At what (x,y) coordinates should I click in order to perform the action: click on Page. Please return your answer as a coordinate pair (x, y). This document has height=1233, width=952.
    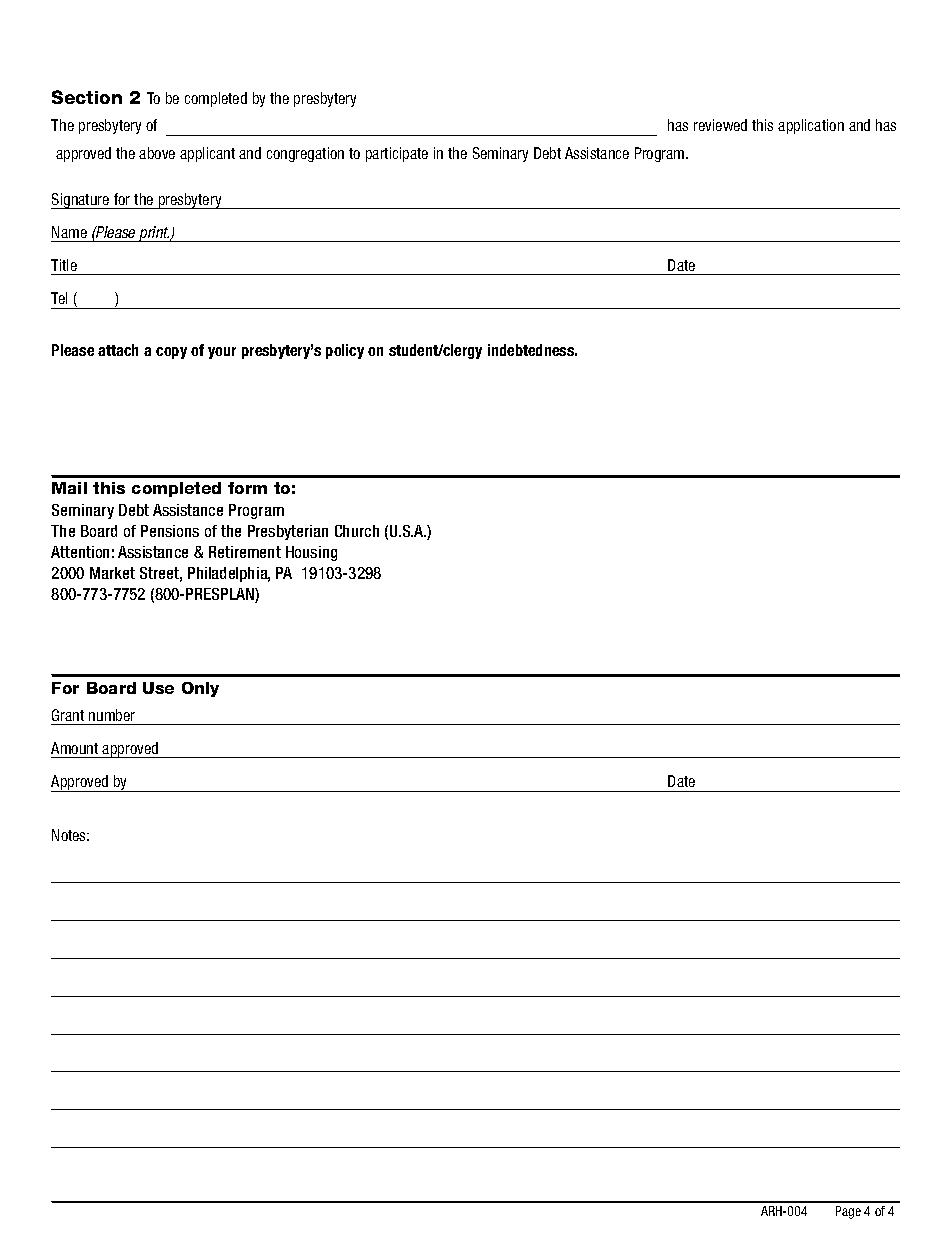
    Looking at the image, I should click on (848, 1212).
